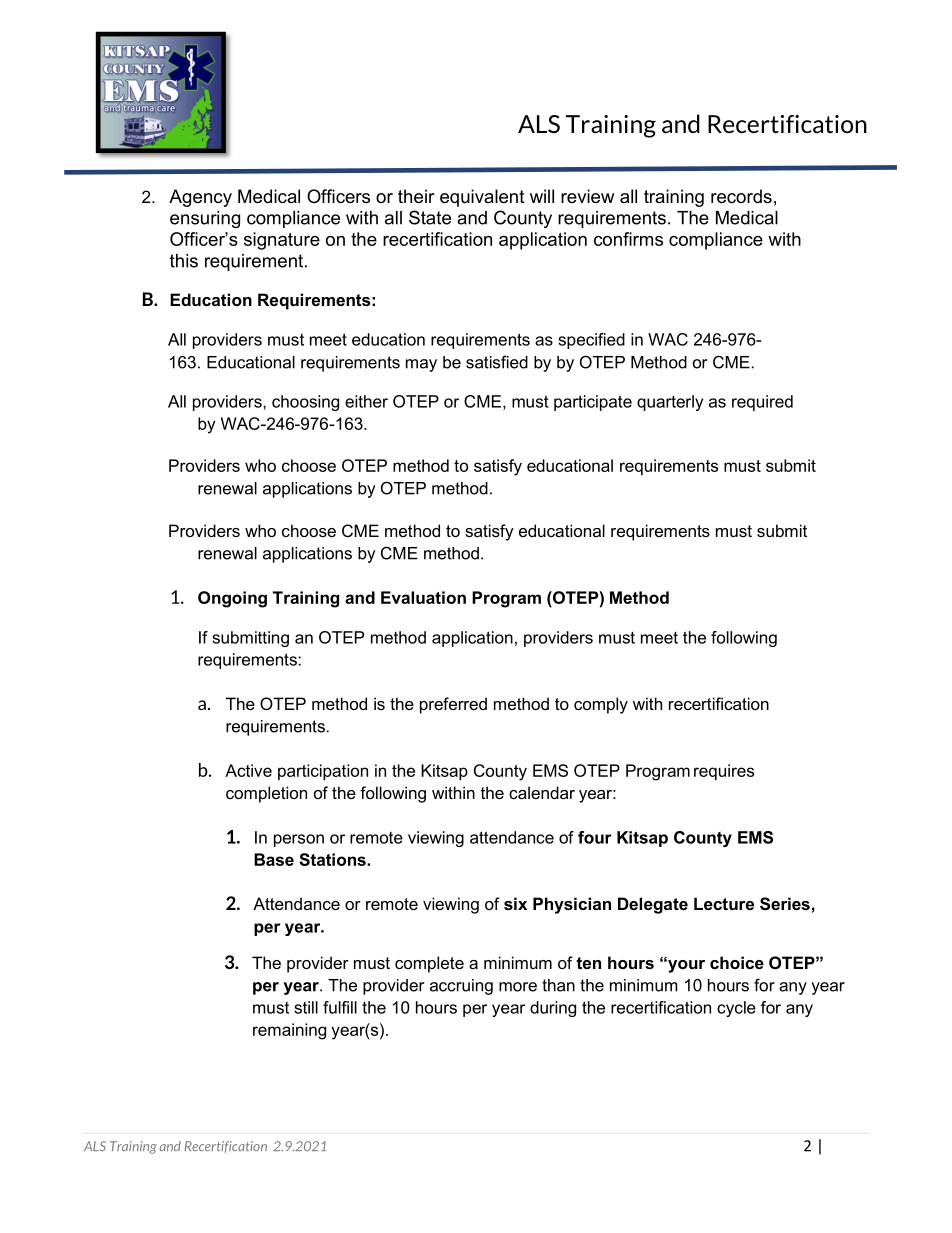 This image has height=1233, width=952. I want to click on signature, so click(282, 241).
